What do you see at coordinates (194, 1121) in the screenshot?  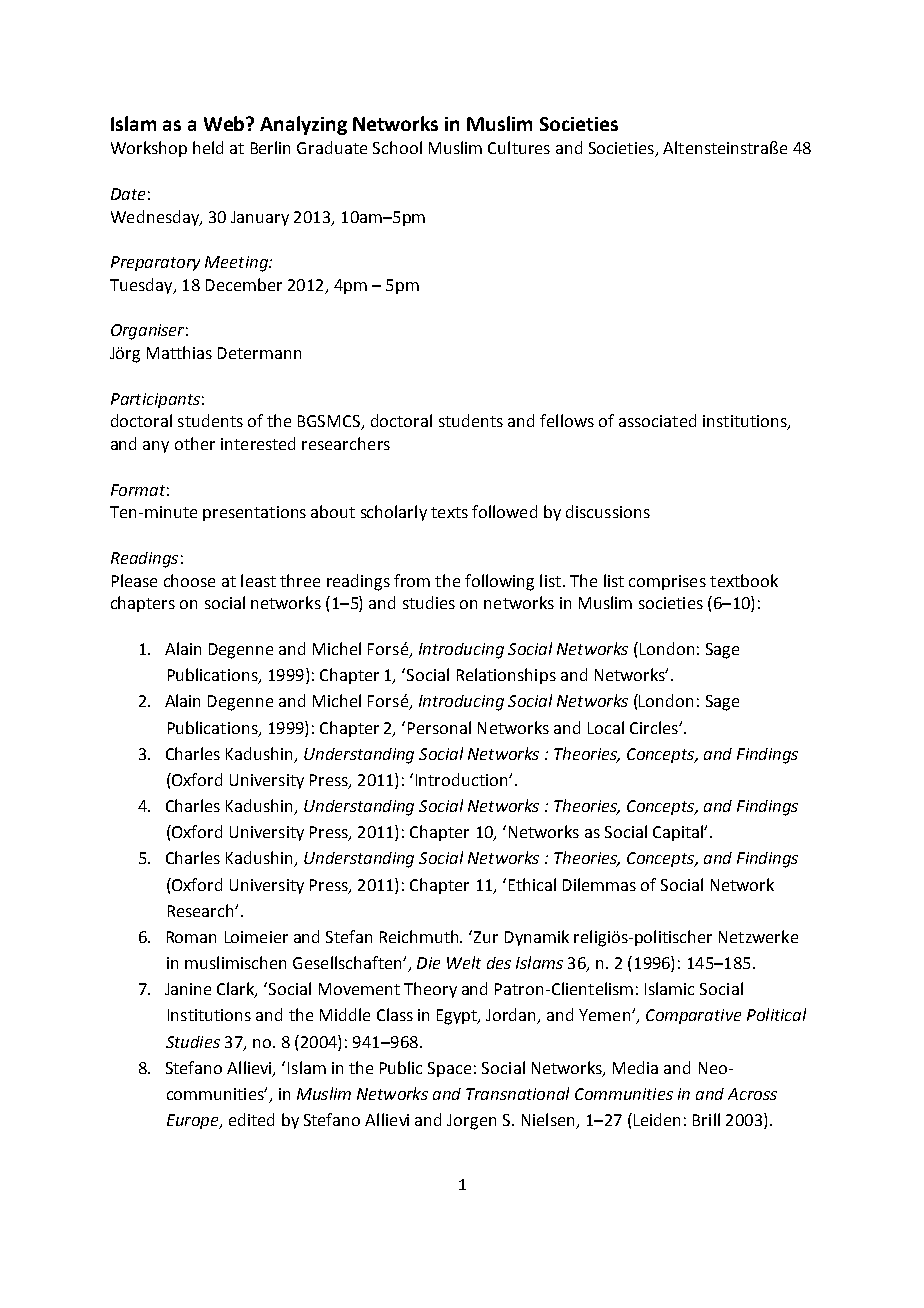 I see `Europe` at bounding box center [194, 1121].
